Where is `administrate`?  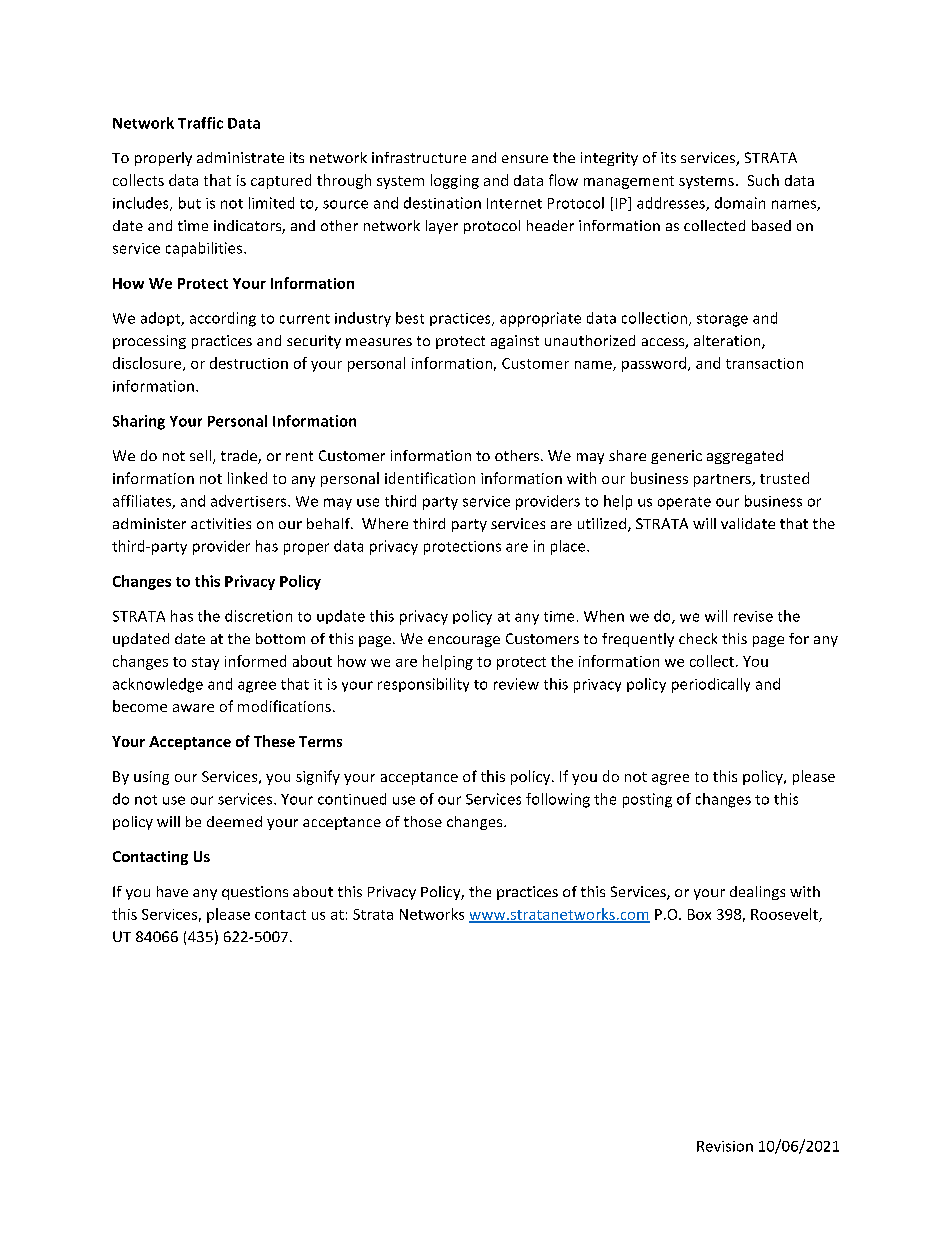
administrate is located at coordinates (240, 157).
